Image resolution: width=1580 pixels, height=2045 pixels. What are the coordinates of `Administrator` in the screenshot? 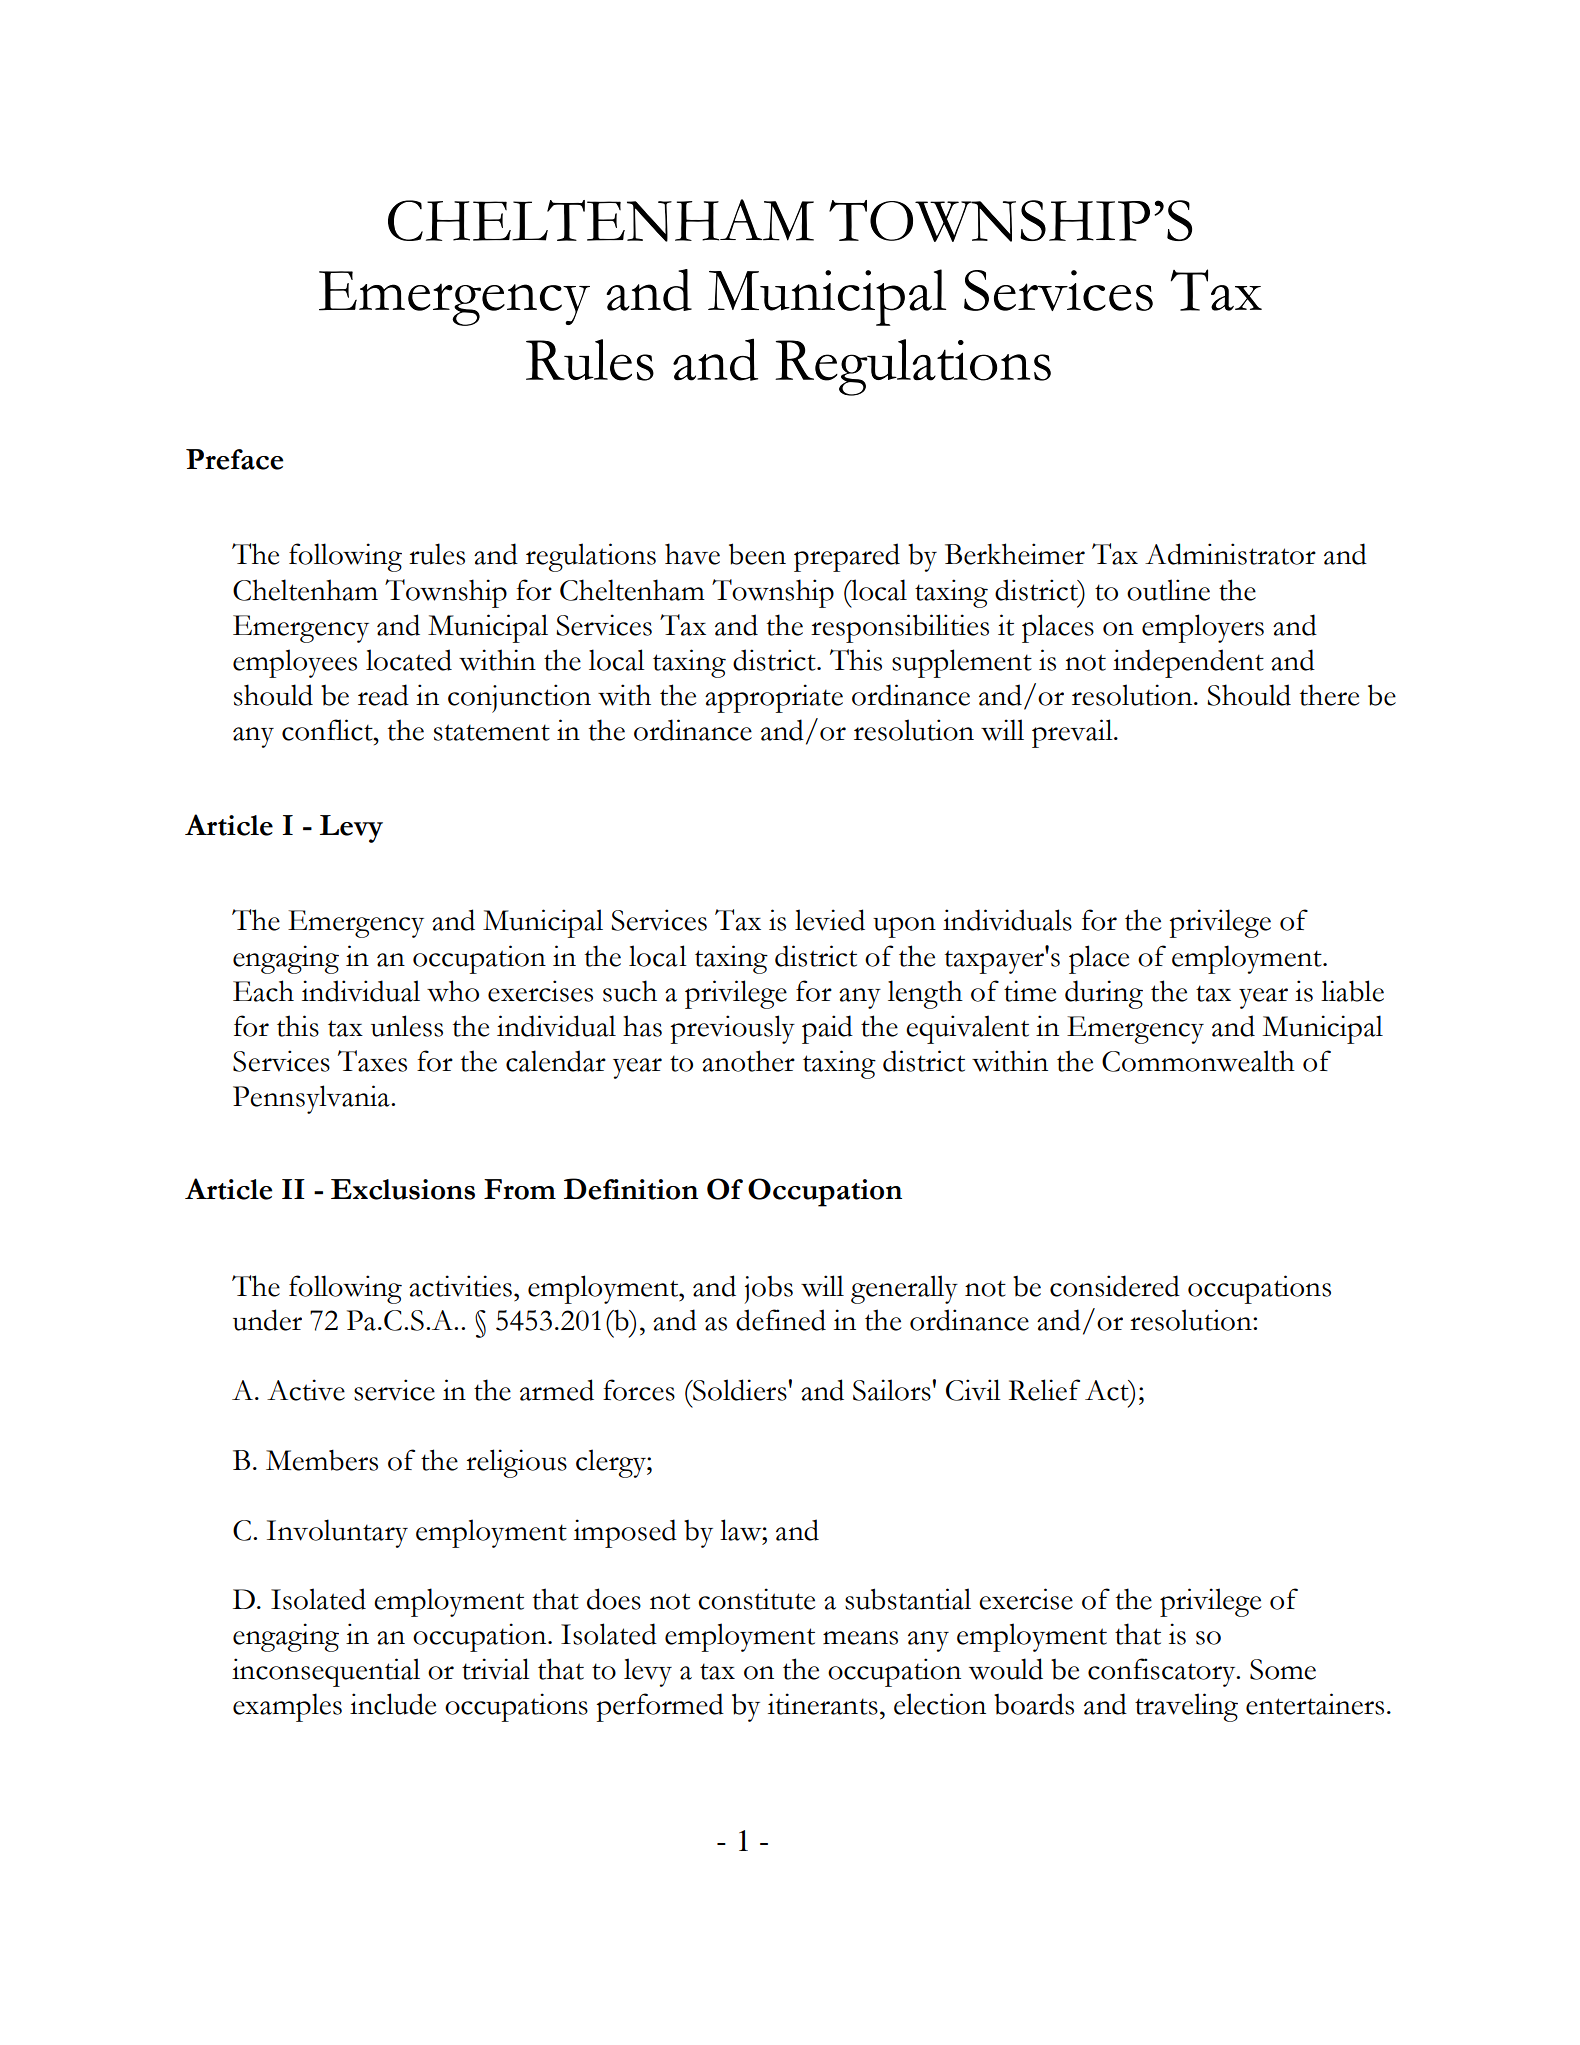 It's located at (1230, 554).
